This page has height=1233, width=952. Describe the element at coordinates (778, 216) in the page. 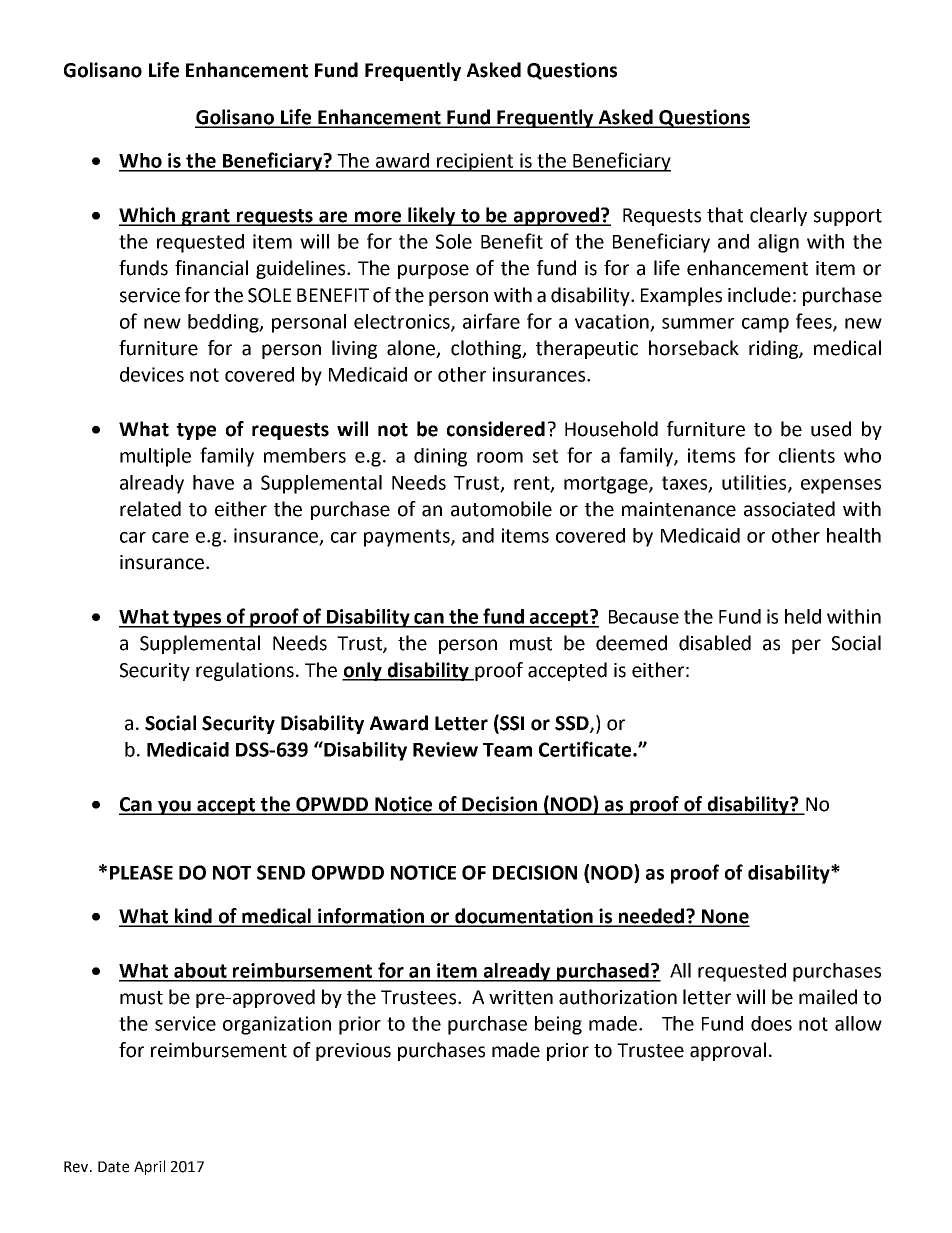

I see `clearly` at that location.
